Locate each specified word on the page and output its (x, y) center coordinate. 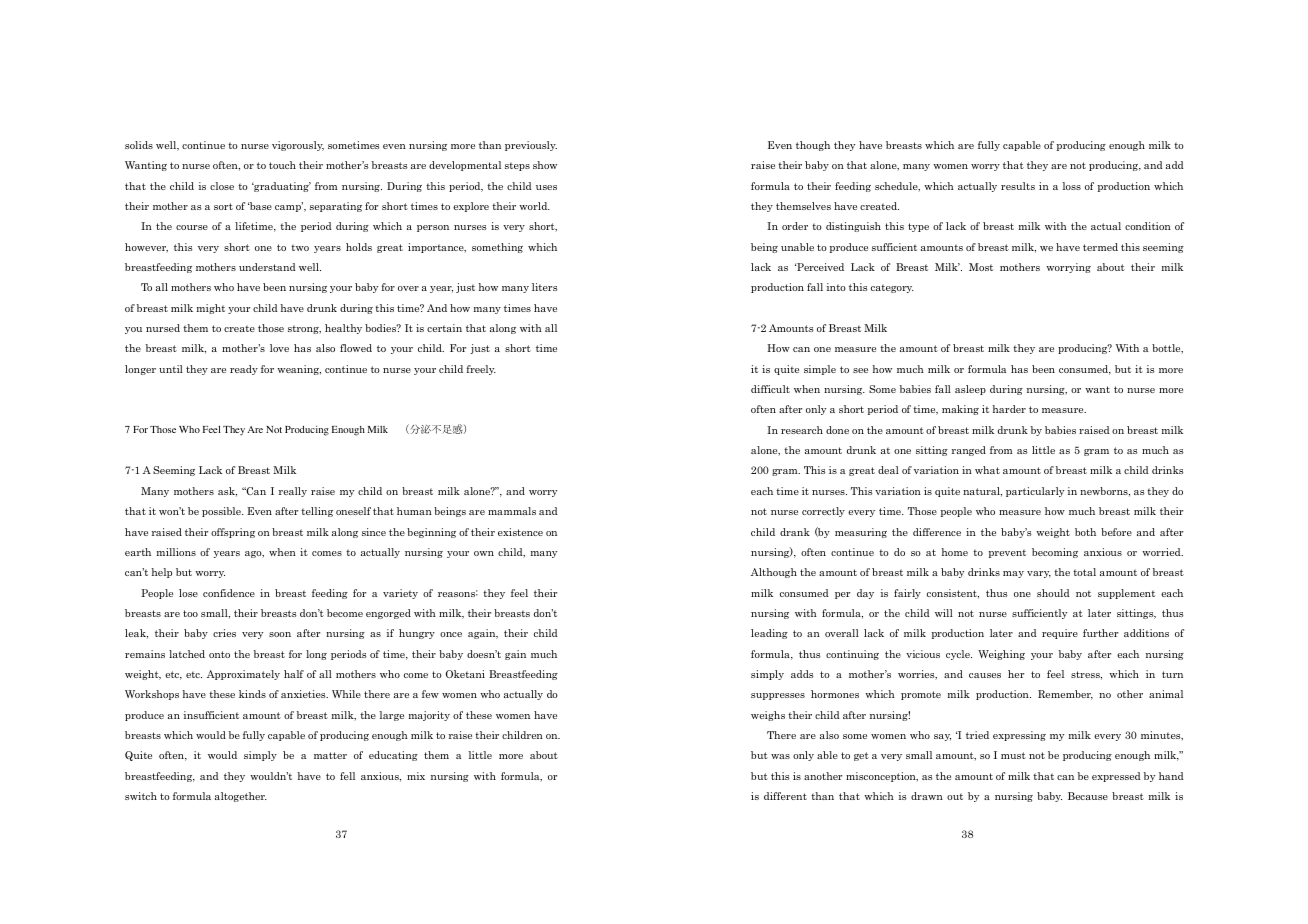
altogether (241, 797)
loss (1072, 186)
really (293, 492)
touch (282, 165)
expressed (1116, 777)
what (987, 470)
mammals (512, 511)
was (780, 756)
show (545, 165)
